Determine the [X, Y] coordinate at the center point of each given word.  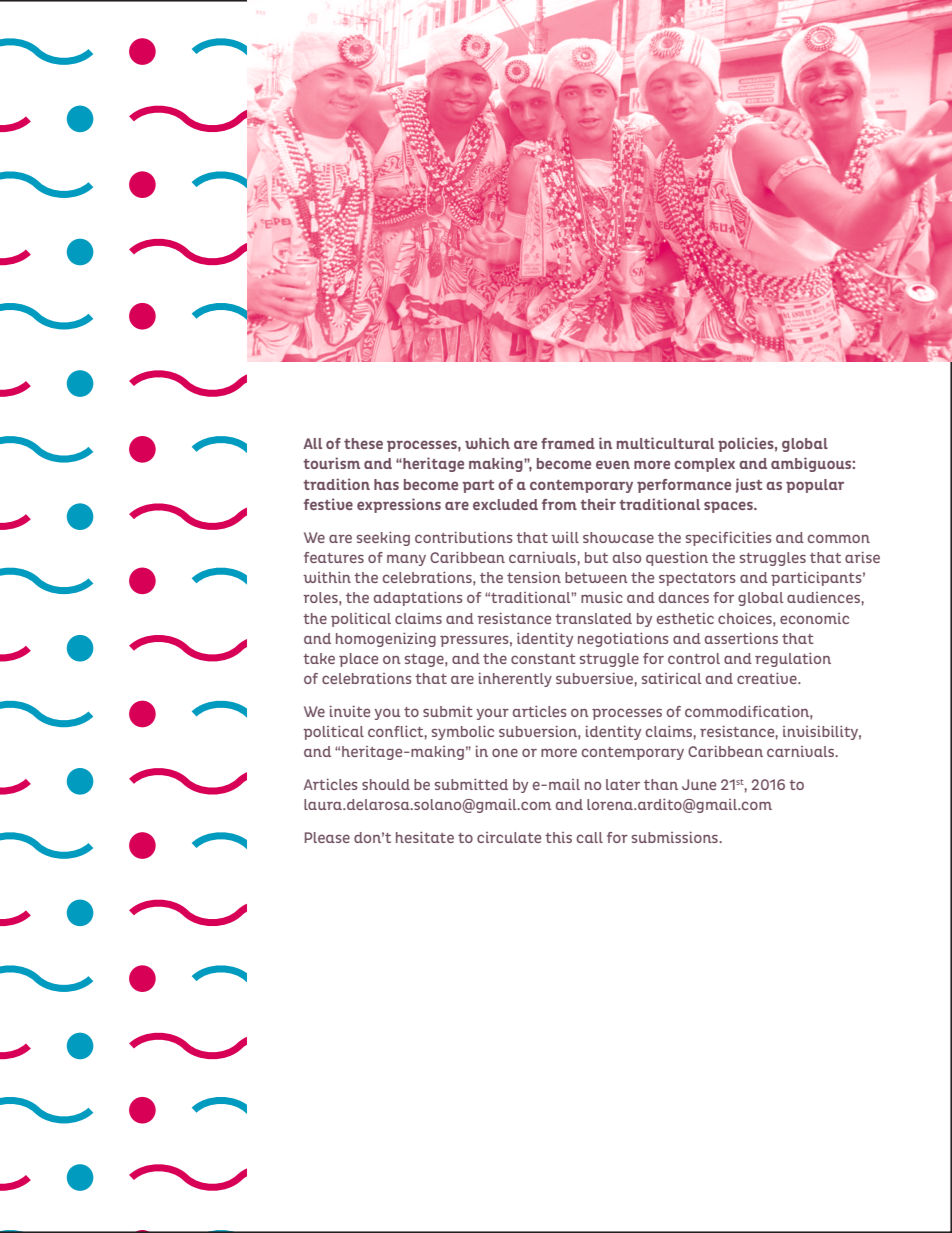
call [590, 837]
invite [350, 711]
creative [768, 678]
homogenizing [386, 639]
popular [815, 486]
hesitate [425, 837]
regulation [793, 659]
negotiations [623, 639]
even [613, 464]
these [363, 443]
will [565, 537]
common [839, 538]
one [505, 752]
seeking [383, 538]
